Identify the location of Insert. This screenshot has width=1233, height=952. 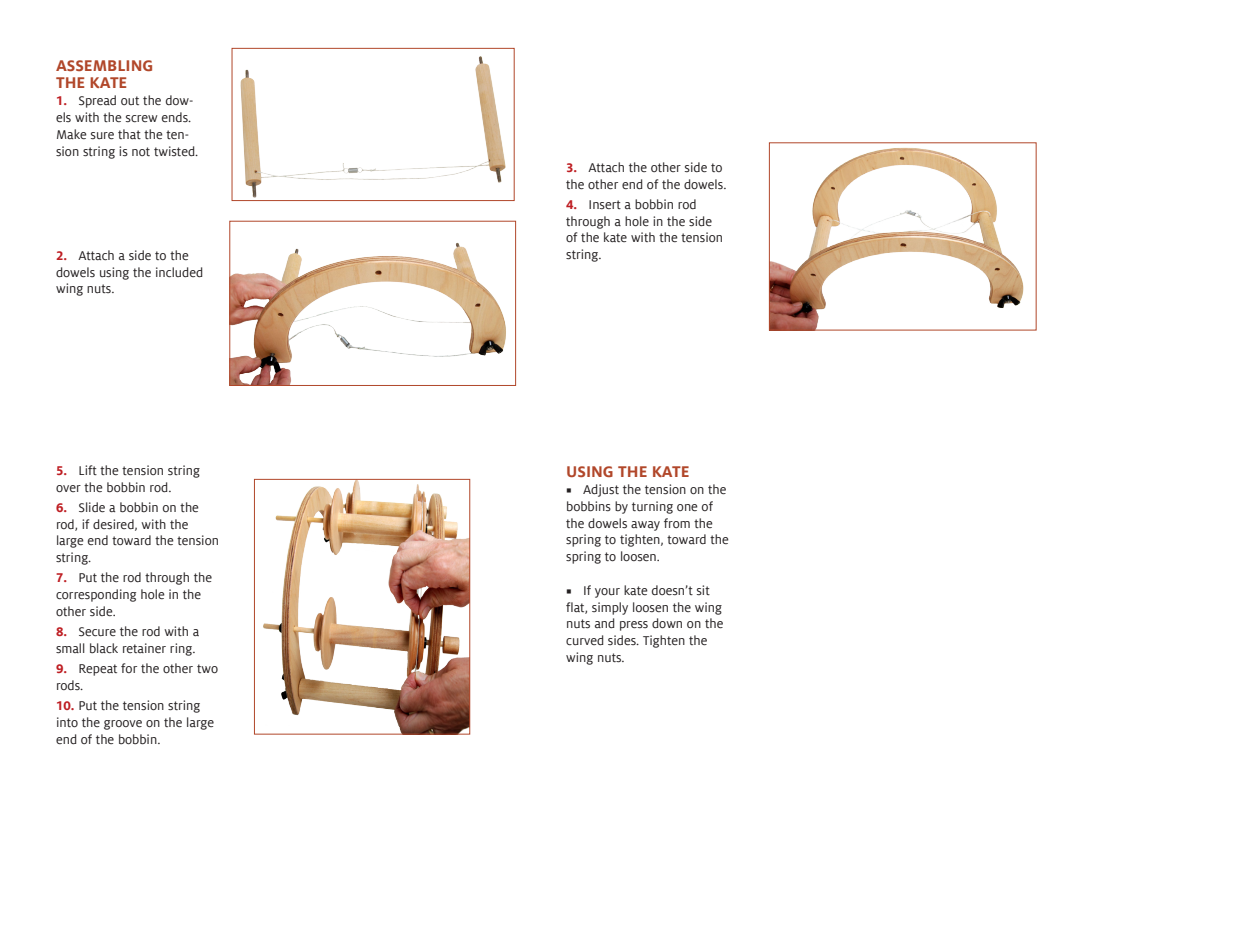
(605, 204).
